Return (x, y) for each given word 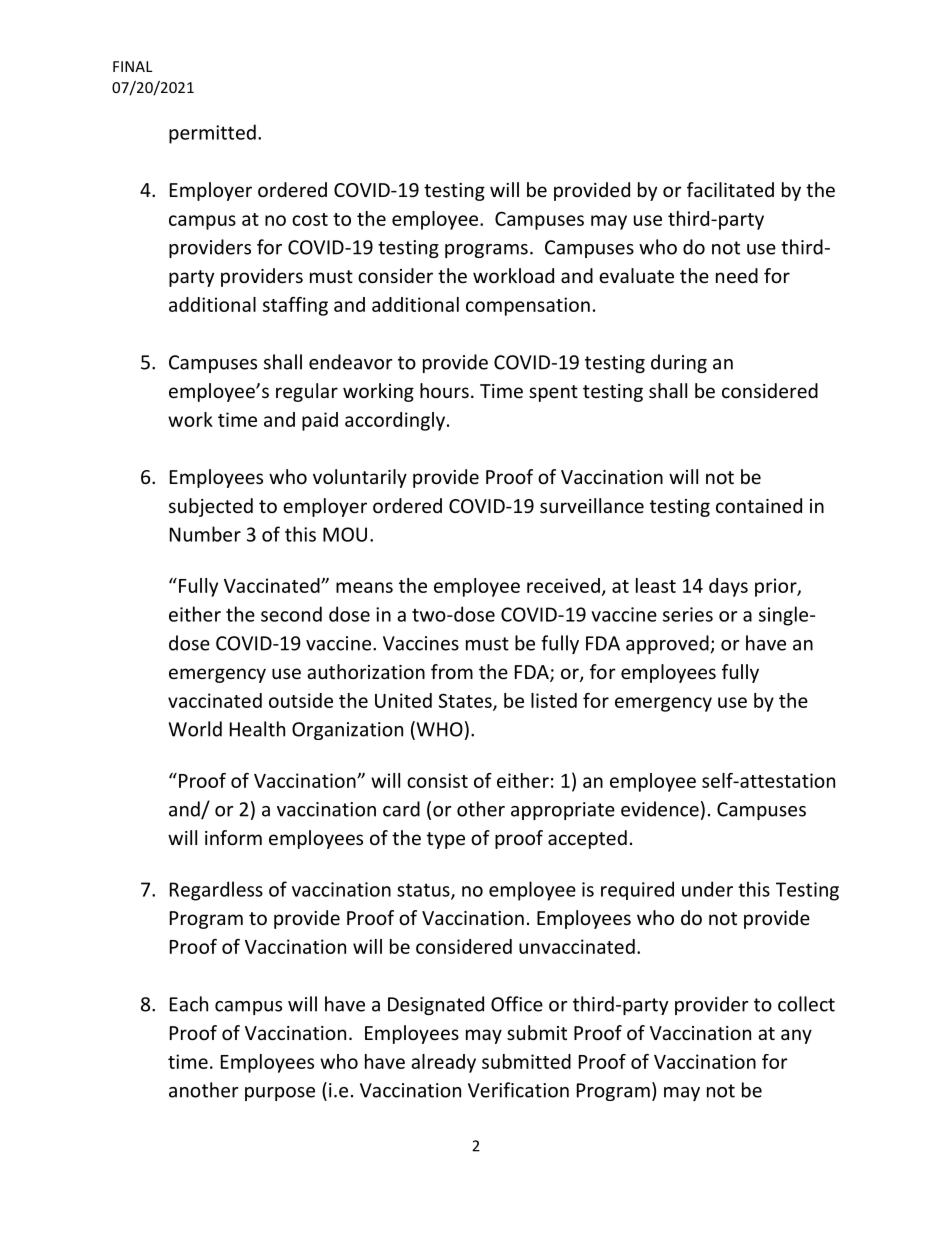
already (443, 1063)
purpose (280, 1094)
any (796, 1036)
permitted (212, 134)
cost (310, 219)
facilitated (730, 189)
